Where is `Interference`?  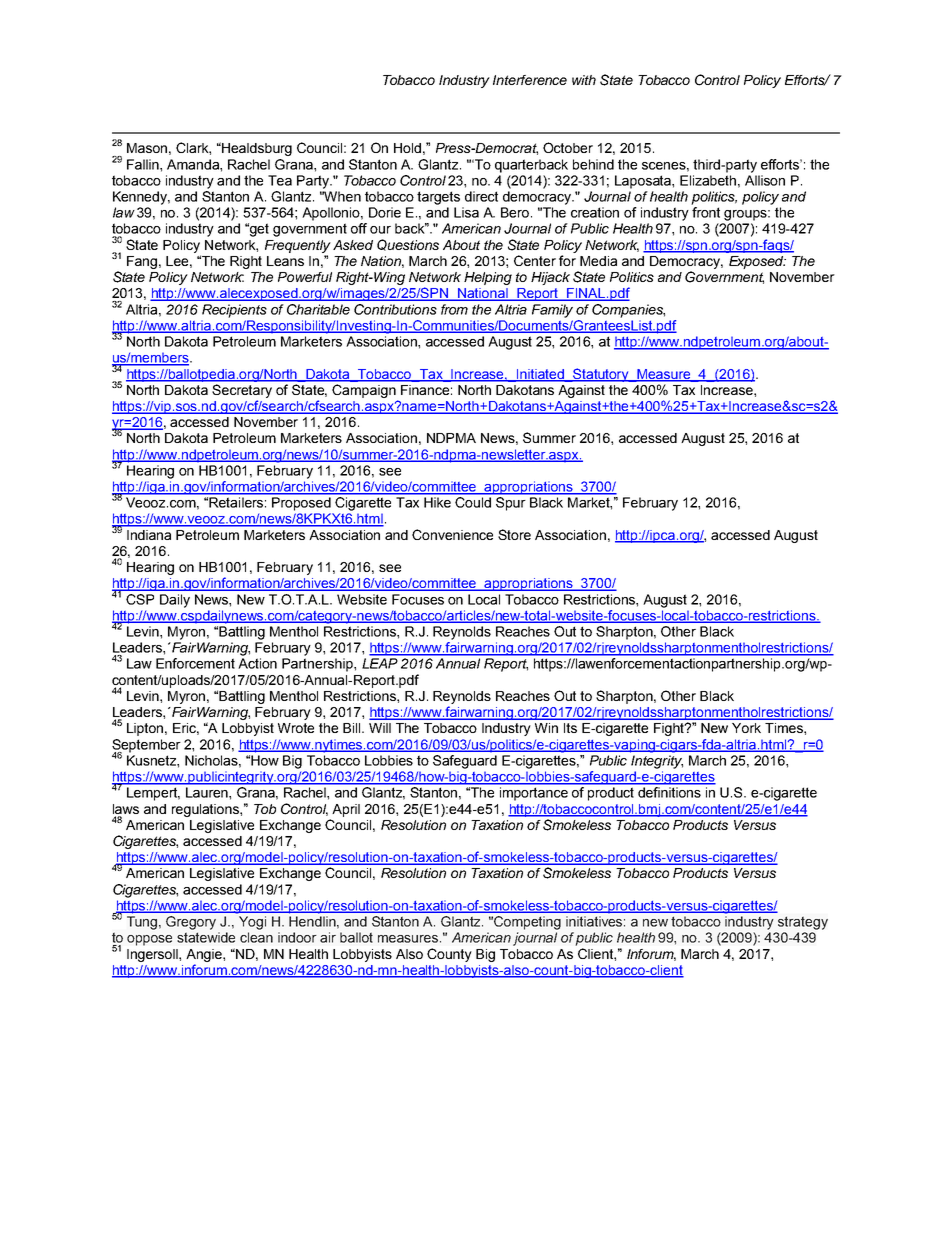
Interference is located at coordinates (530, 80).
